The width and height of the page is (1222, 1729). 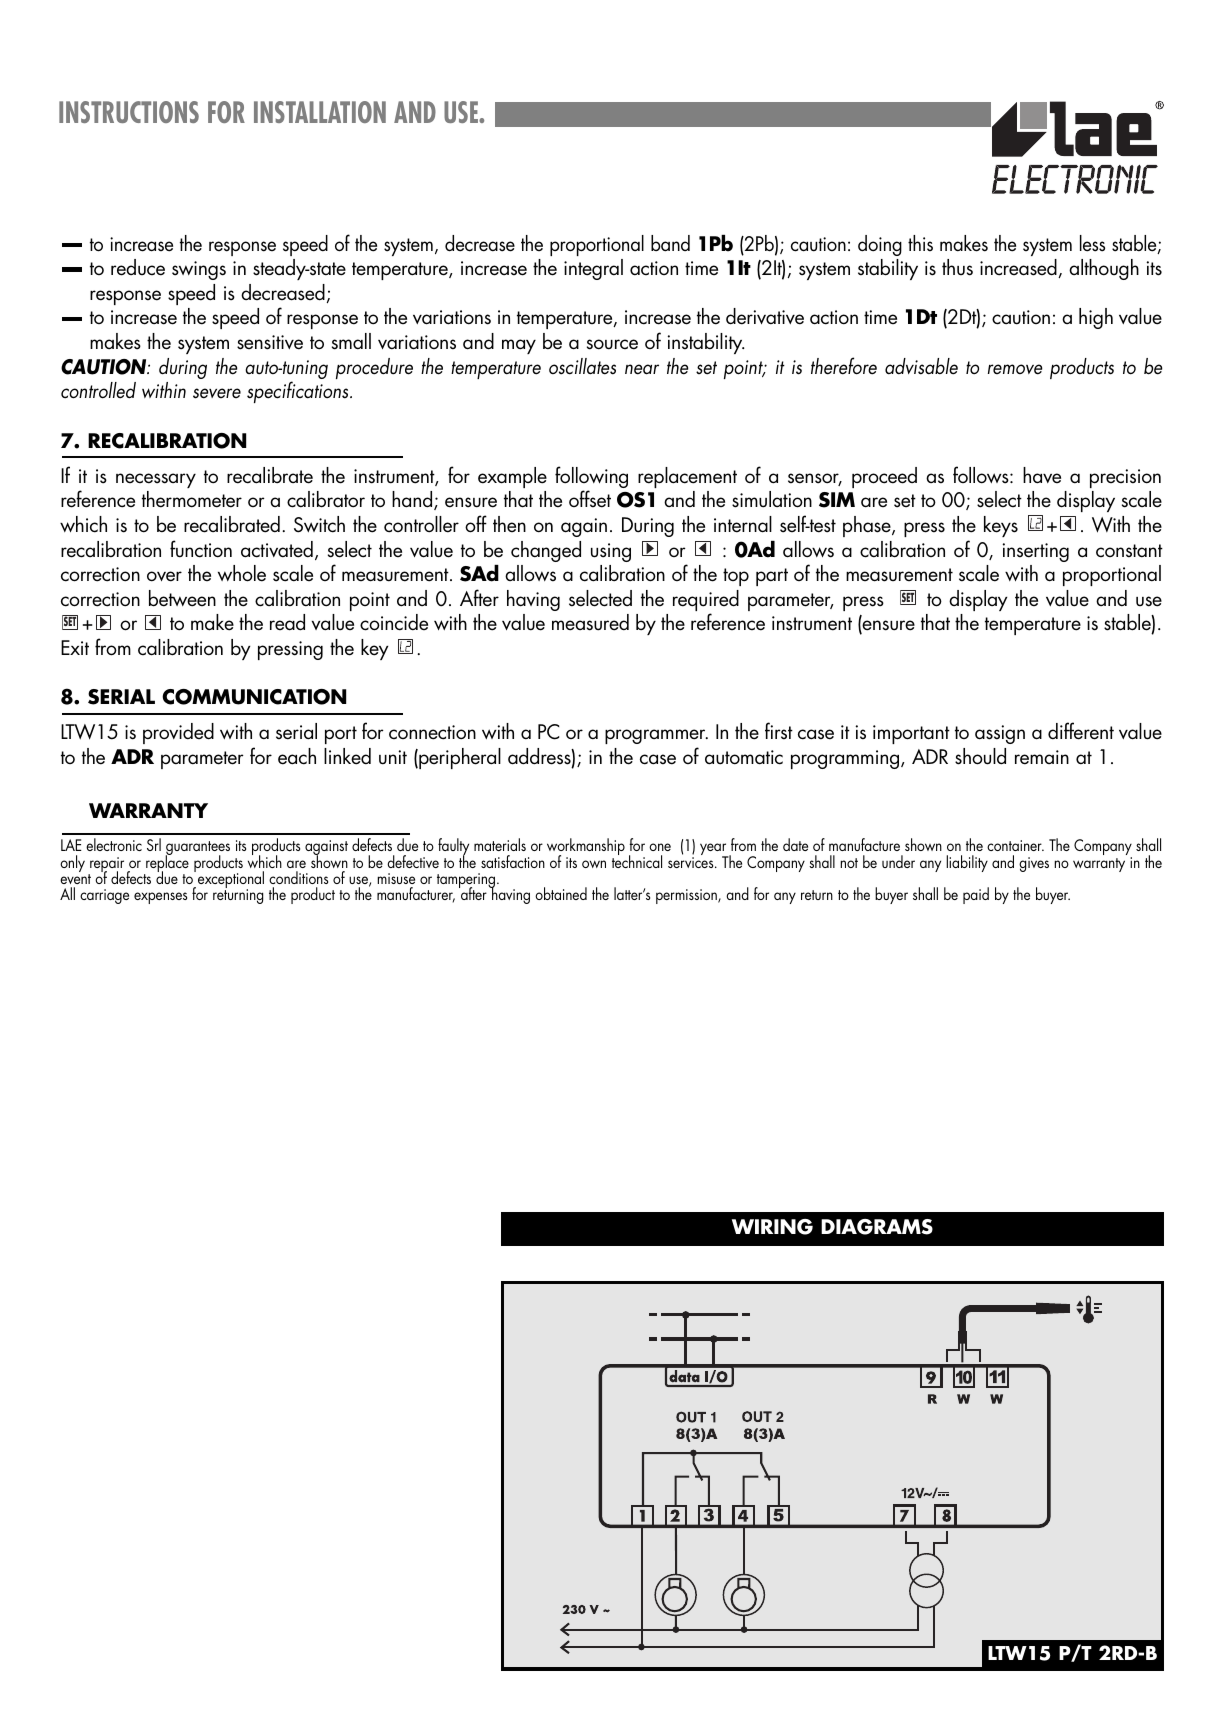 I want to click on expenses, so click(x=160, y=898).
